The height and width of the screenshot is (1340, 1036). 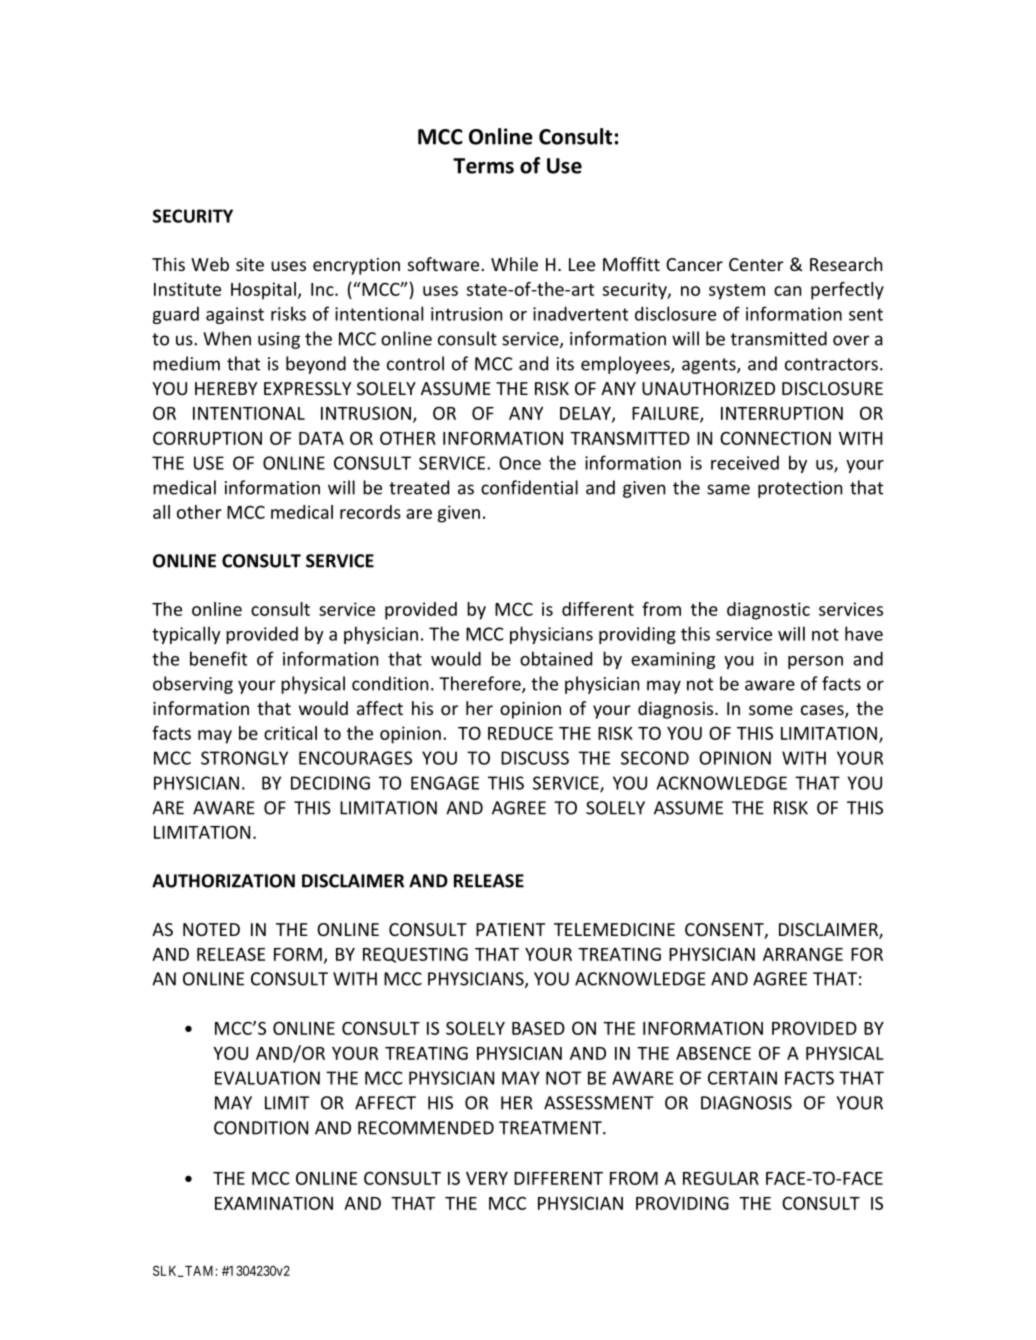 I want to click on Therefore, so click(x=481, y=684).
